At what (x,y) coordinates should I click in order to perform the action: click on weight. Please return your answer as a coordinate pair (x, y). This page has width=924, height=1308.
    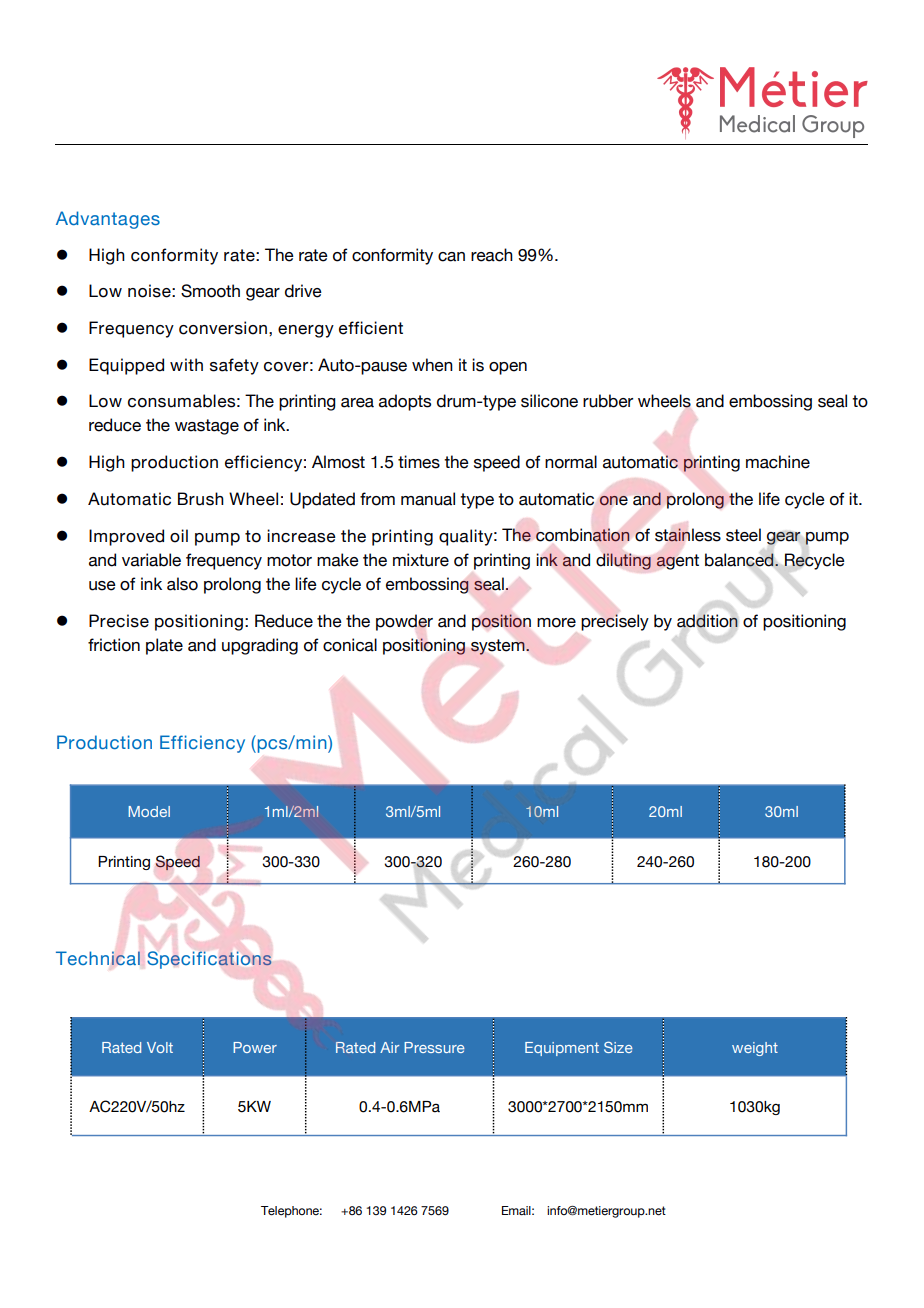
    Looking at the image, I should click on (755, 1049).
